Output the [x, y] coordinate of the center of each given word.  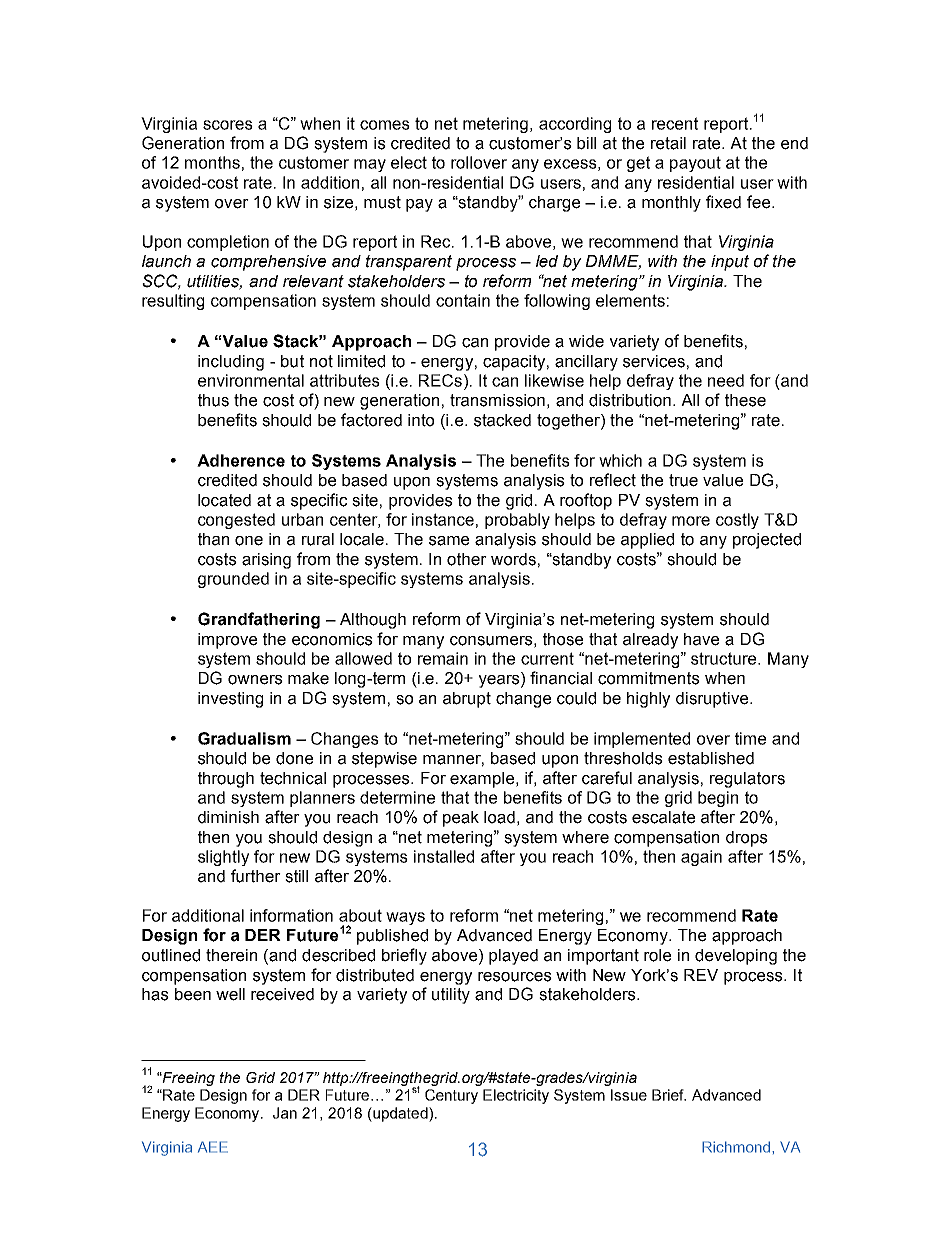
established [711, 758]
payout [695, 164]
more [691, 521]
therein [231, 955]
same [449, 541]
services [654, 361]
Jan [285, 1113]
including [231, 363]
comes [385, 125]
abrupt [467, 700]
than [213, 539]
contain [463, 300]
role [657, 955]
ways [405, 918]
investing [230, 700]
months [212, 162]
